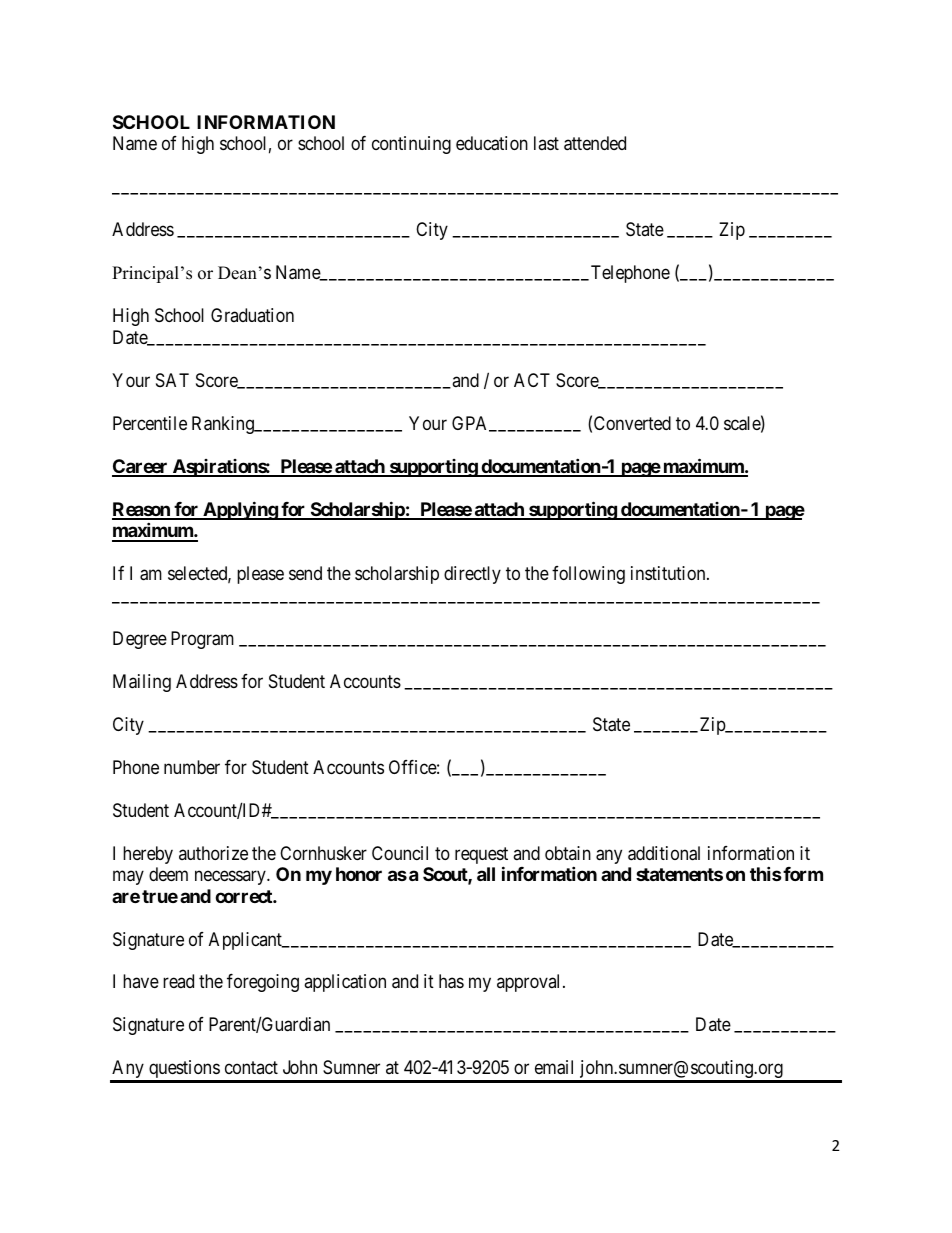  What do you see at coordinates (400, 853) in the screenshot?
I see `Council` at bounding box center [400, 853].
